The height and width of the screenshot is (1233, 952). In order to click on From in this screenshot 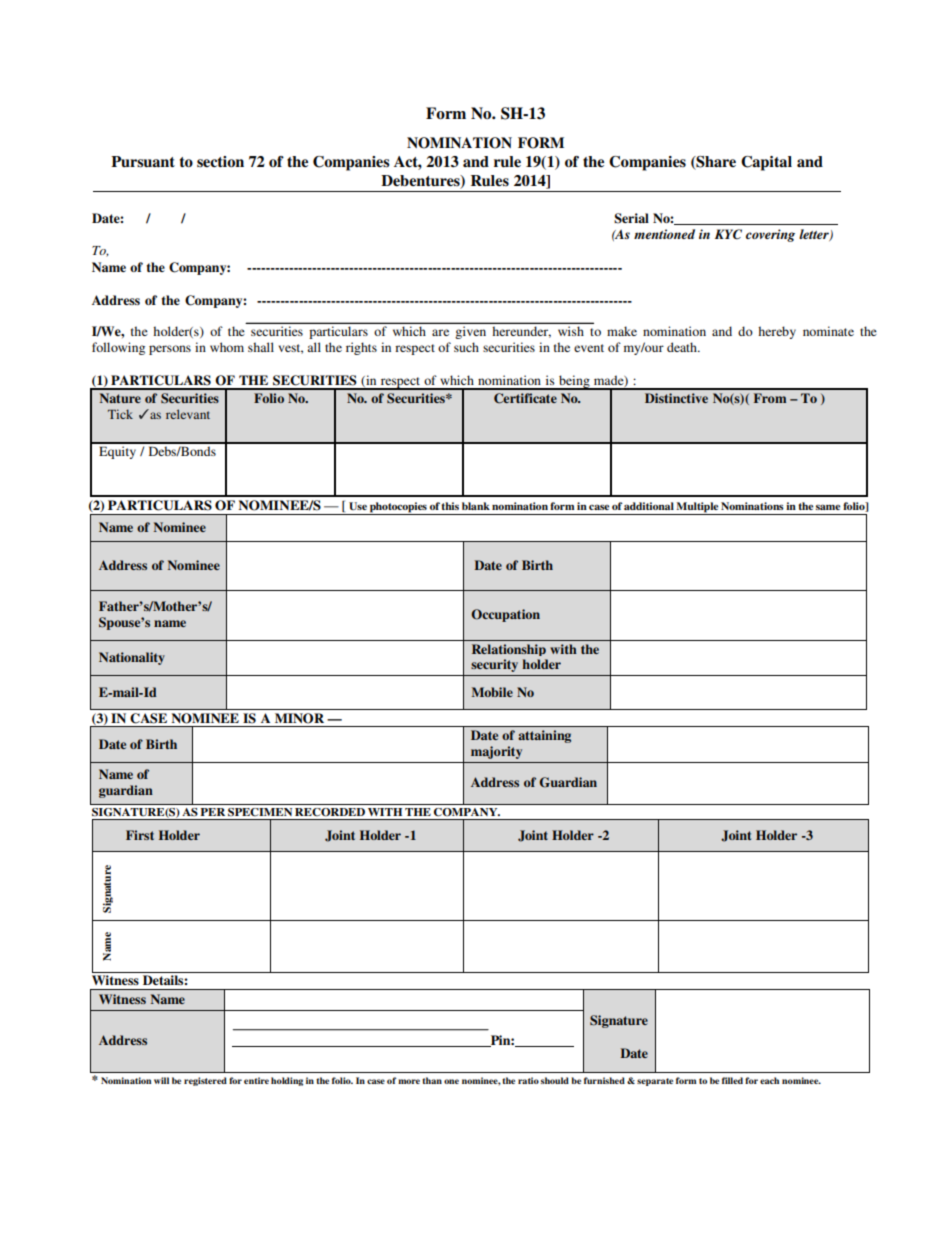, I will do `click(770, 398)`.
